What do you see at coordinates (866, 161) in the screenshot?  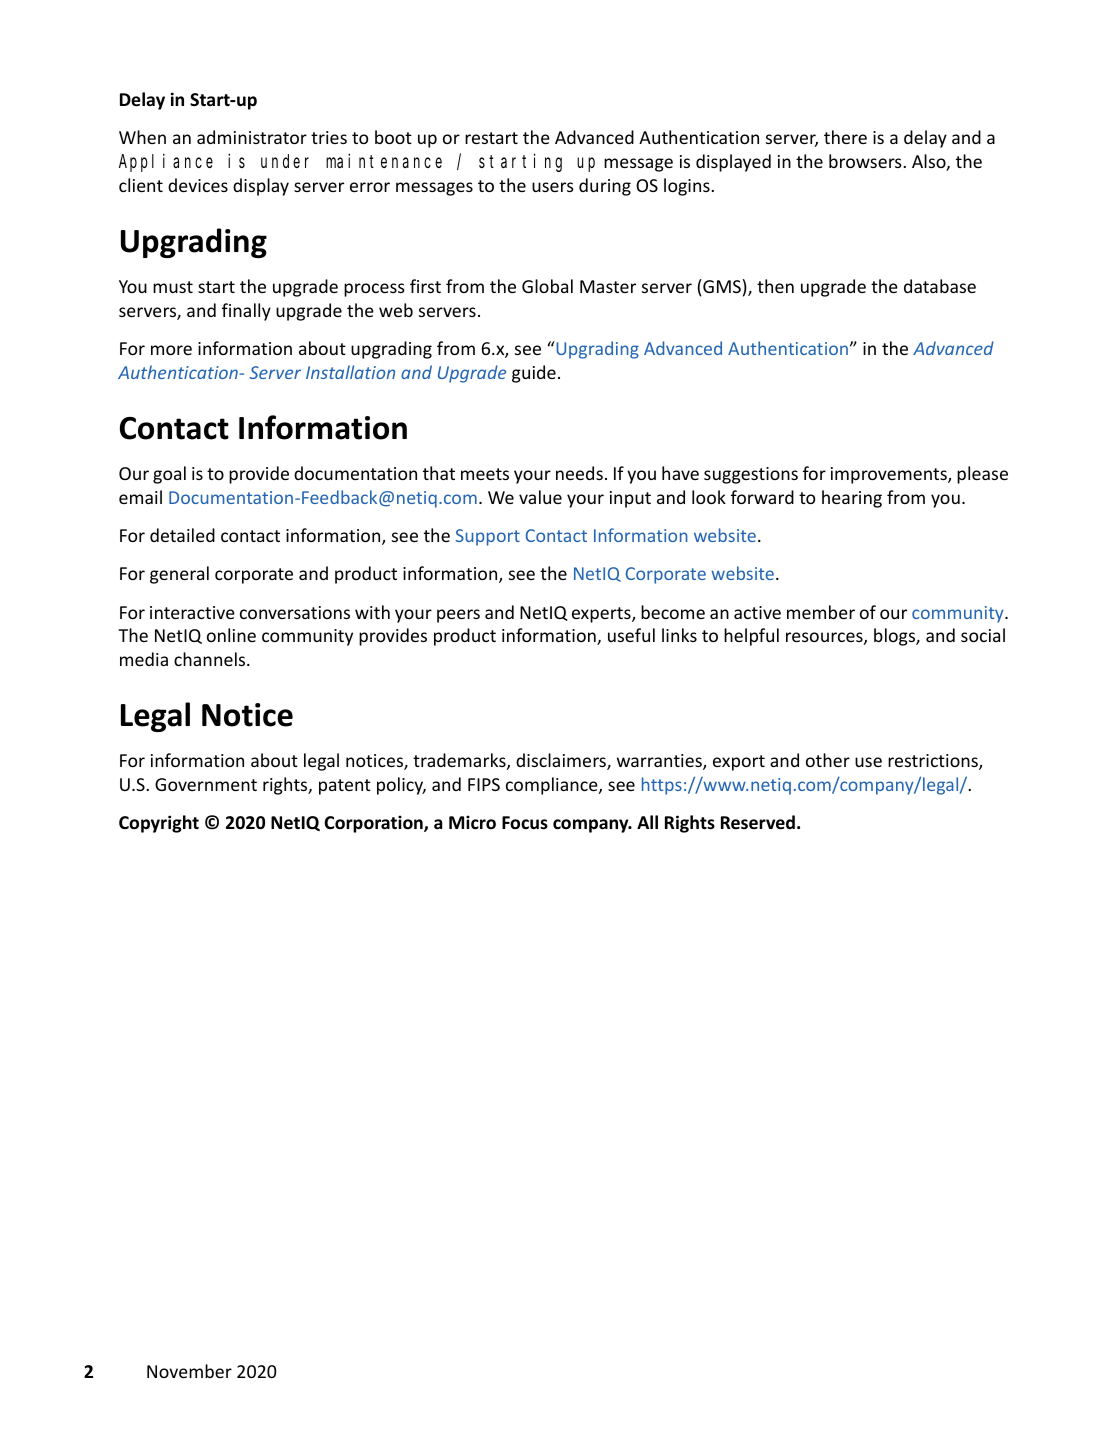 I see `browsers` at bounding box center [866, 161].
